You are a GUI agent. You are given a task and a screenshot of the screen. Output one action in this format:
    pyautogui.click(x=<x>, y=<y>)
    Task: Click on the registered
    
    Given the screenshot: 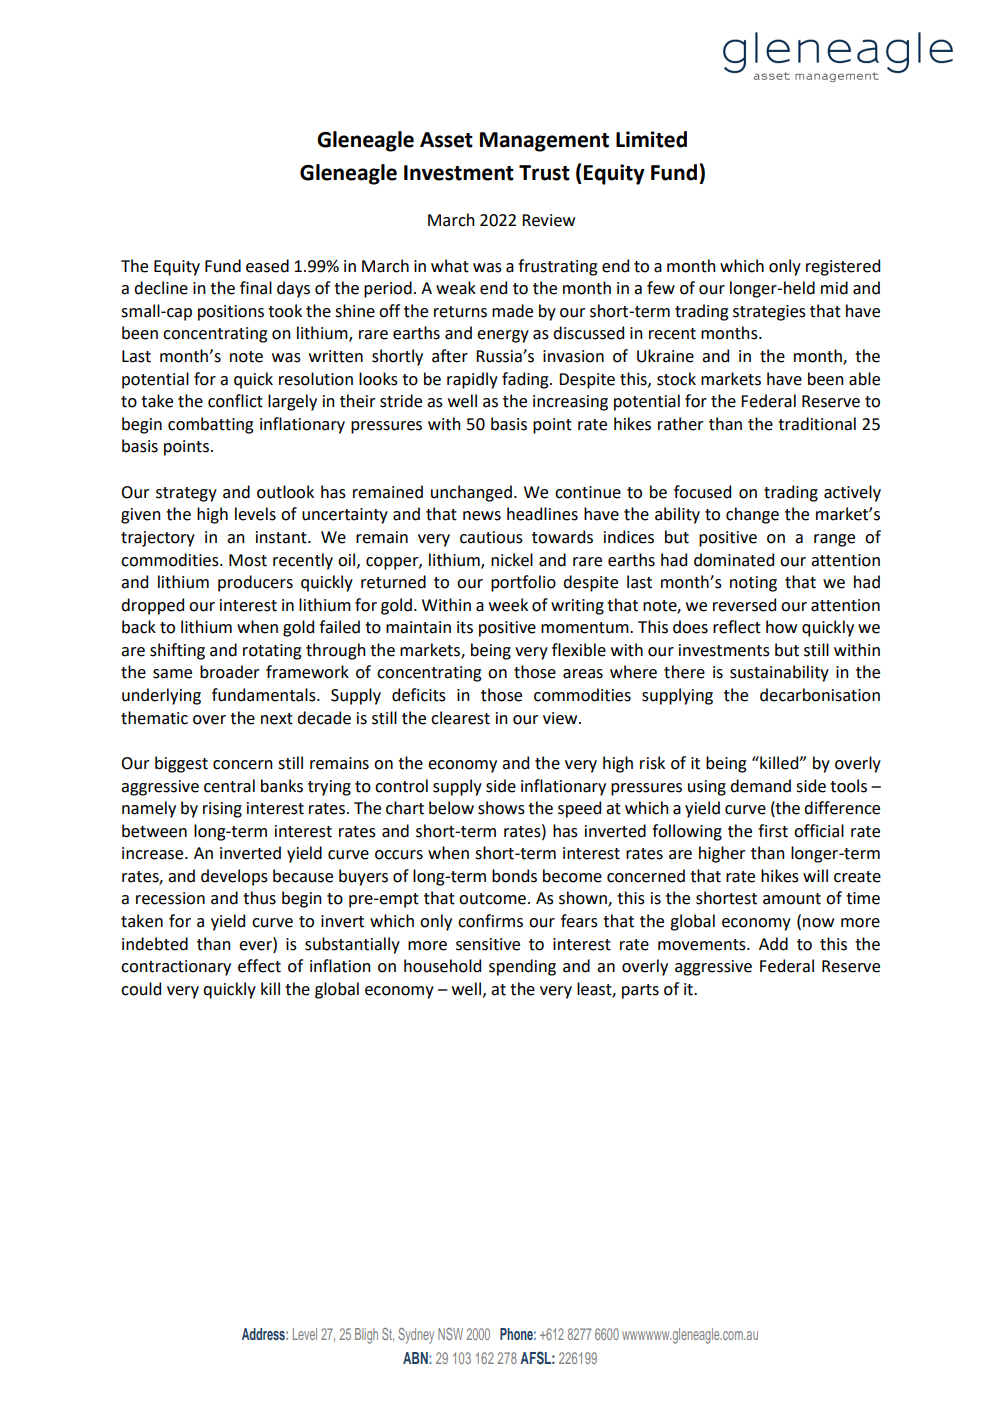 What is the action you would take?
    pyautogui.click(x=843, y=267)
